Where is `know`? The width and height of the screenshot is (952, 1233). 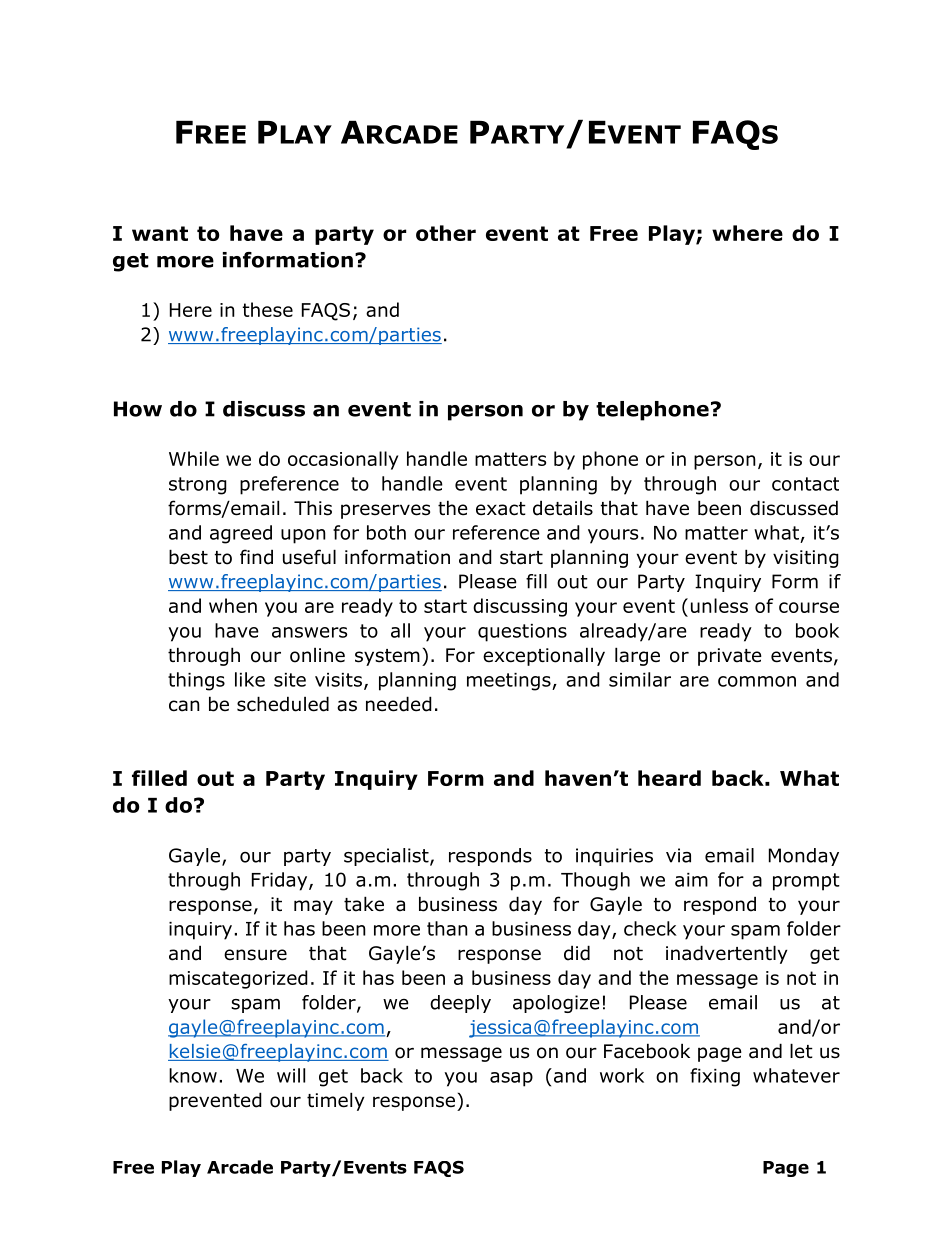
know is located at coordinates (193, 1075).
